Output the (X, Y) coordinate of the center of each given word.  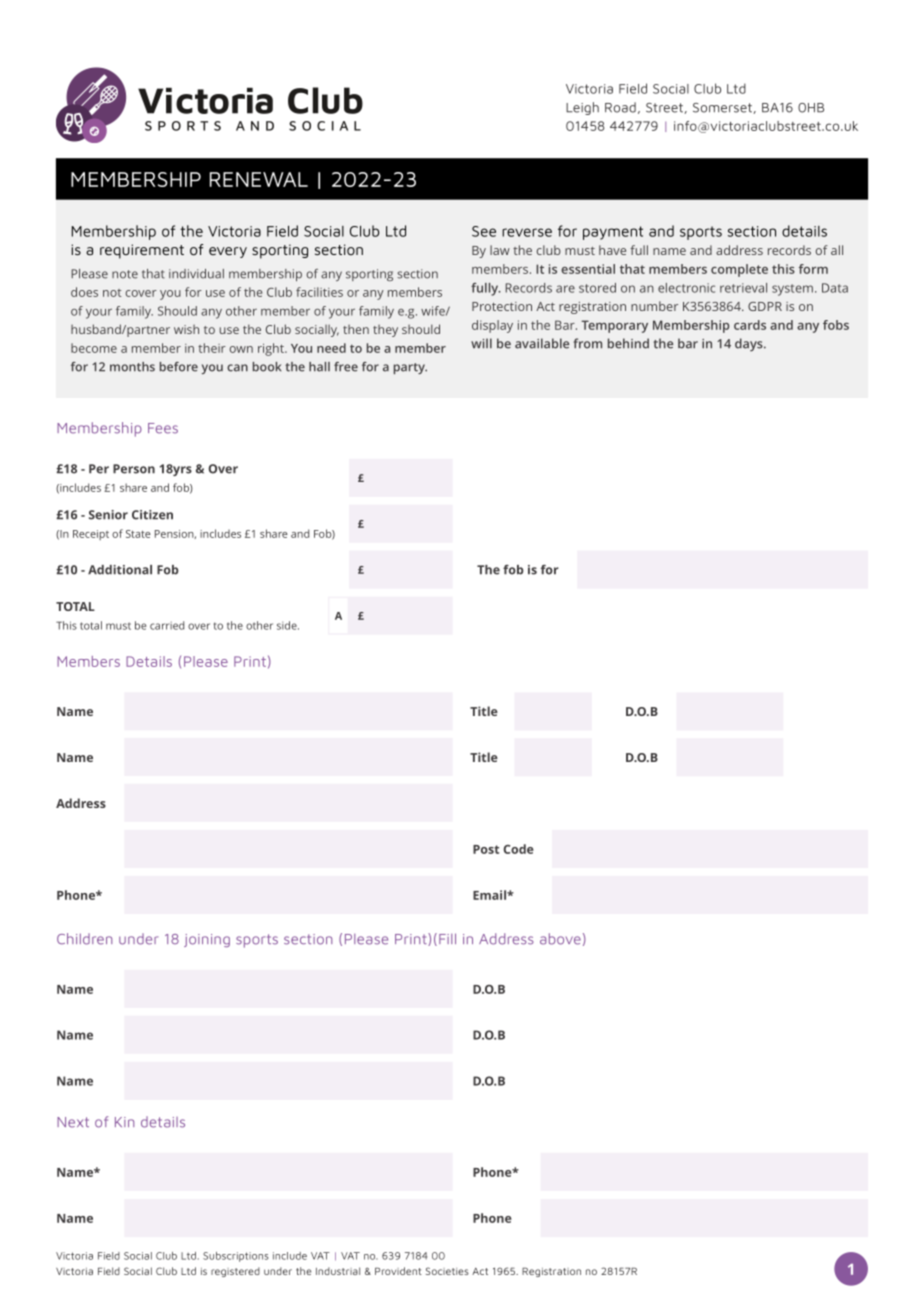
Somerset (723, 108)
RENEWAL (259, 179)
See (484, 231)
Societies (447, 1271)
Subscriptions (235, 1257)
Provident (398, 1271)
